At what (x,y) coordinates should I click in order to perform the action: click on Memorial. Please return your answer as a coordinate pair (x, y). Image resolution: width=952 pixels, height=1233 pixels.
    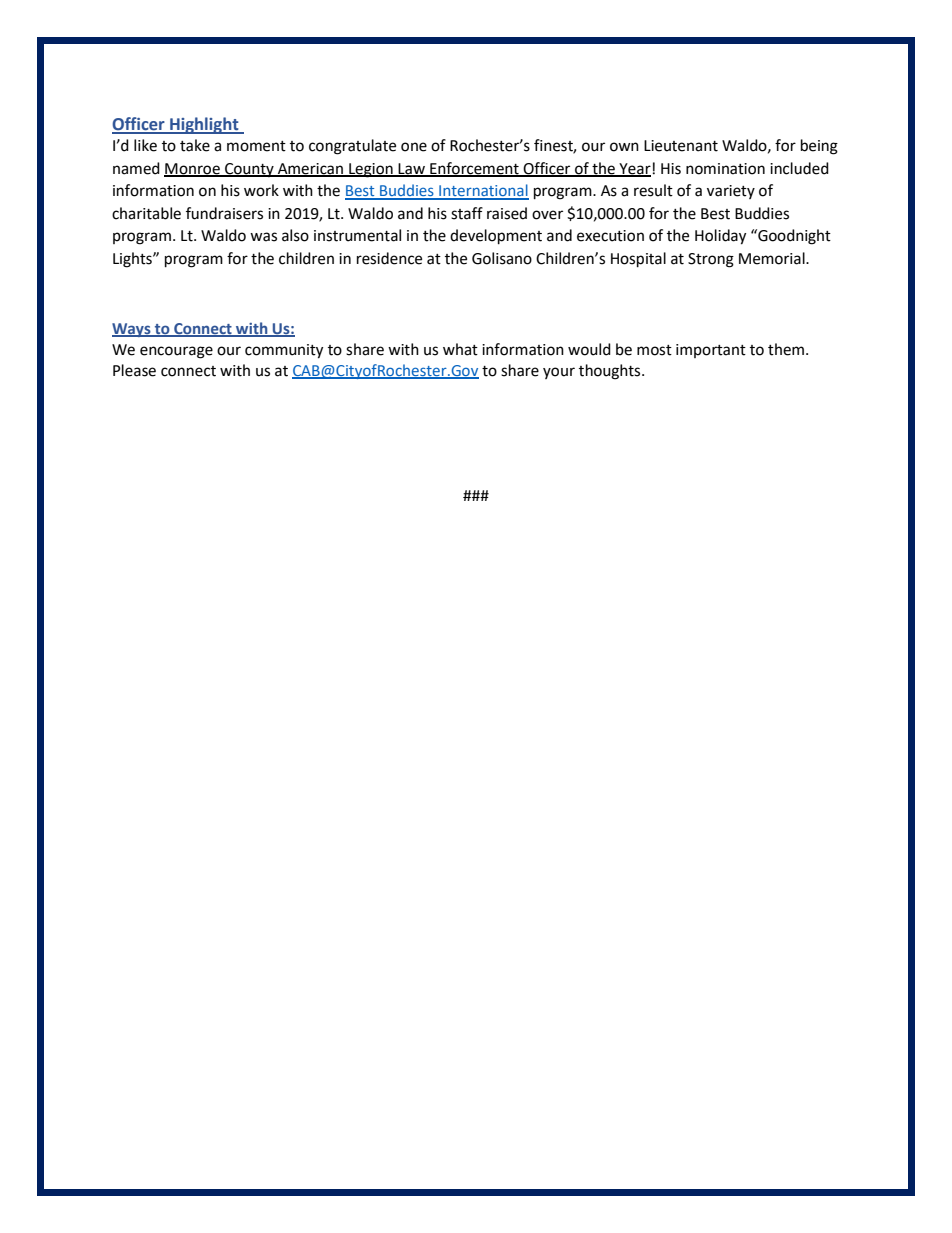
    Looking at the image, I should click on (773, 258).
